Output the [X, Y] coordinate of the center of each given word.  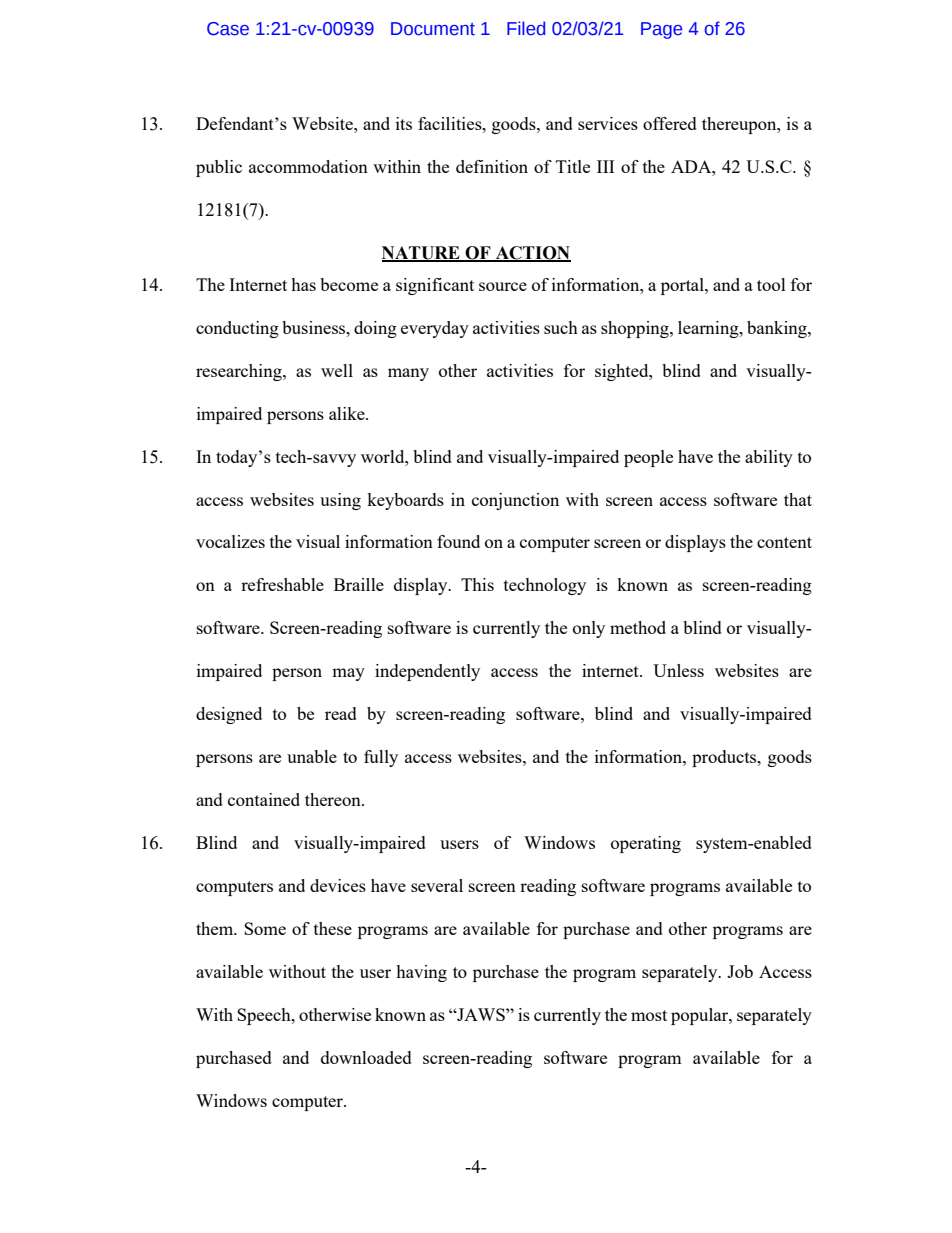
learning [709, 329]
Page [661, 30]
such [561, 327]
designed [229, 715]
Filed [526, 28]
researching [240, 372]
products [725, 758]
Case [228, 29]
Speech [265, 1016]
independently [427, 672]
